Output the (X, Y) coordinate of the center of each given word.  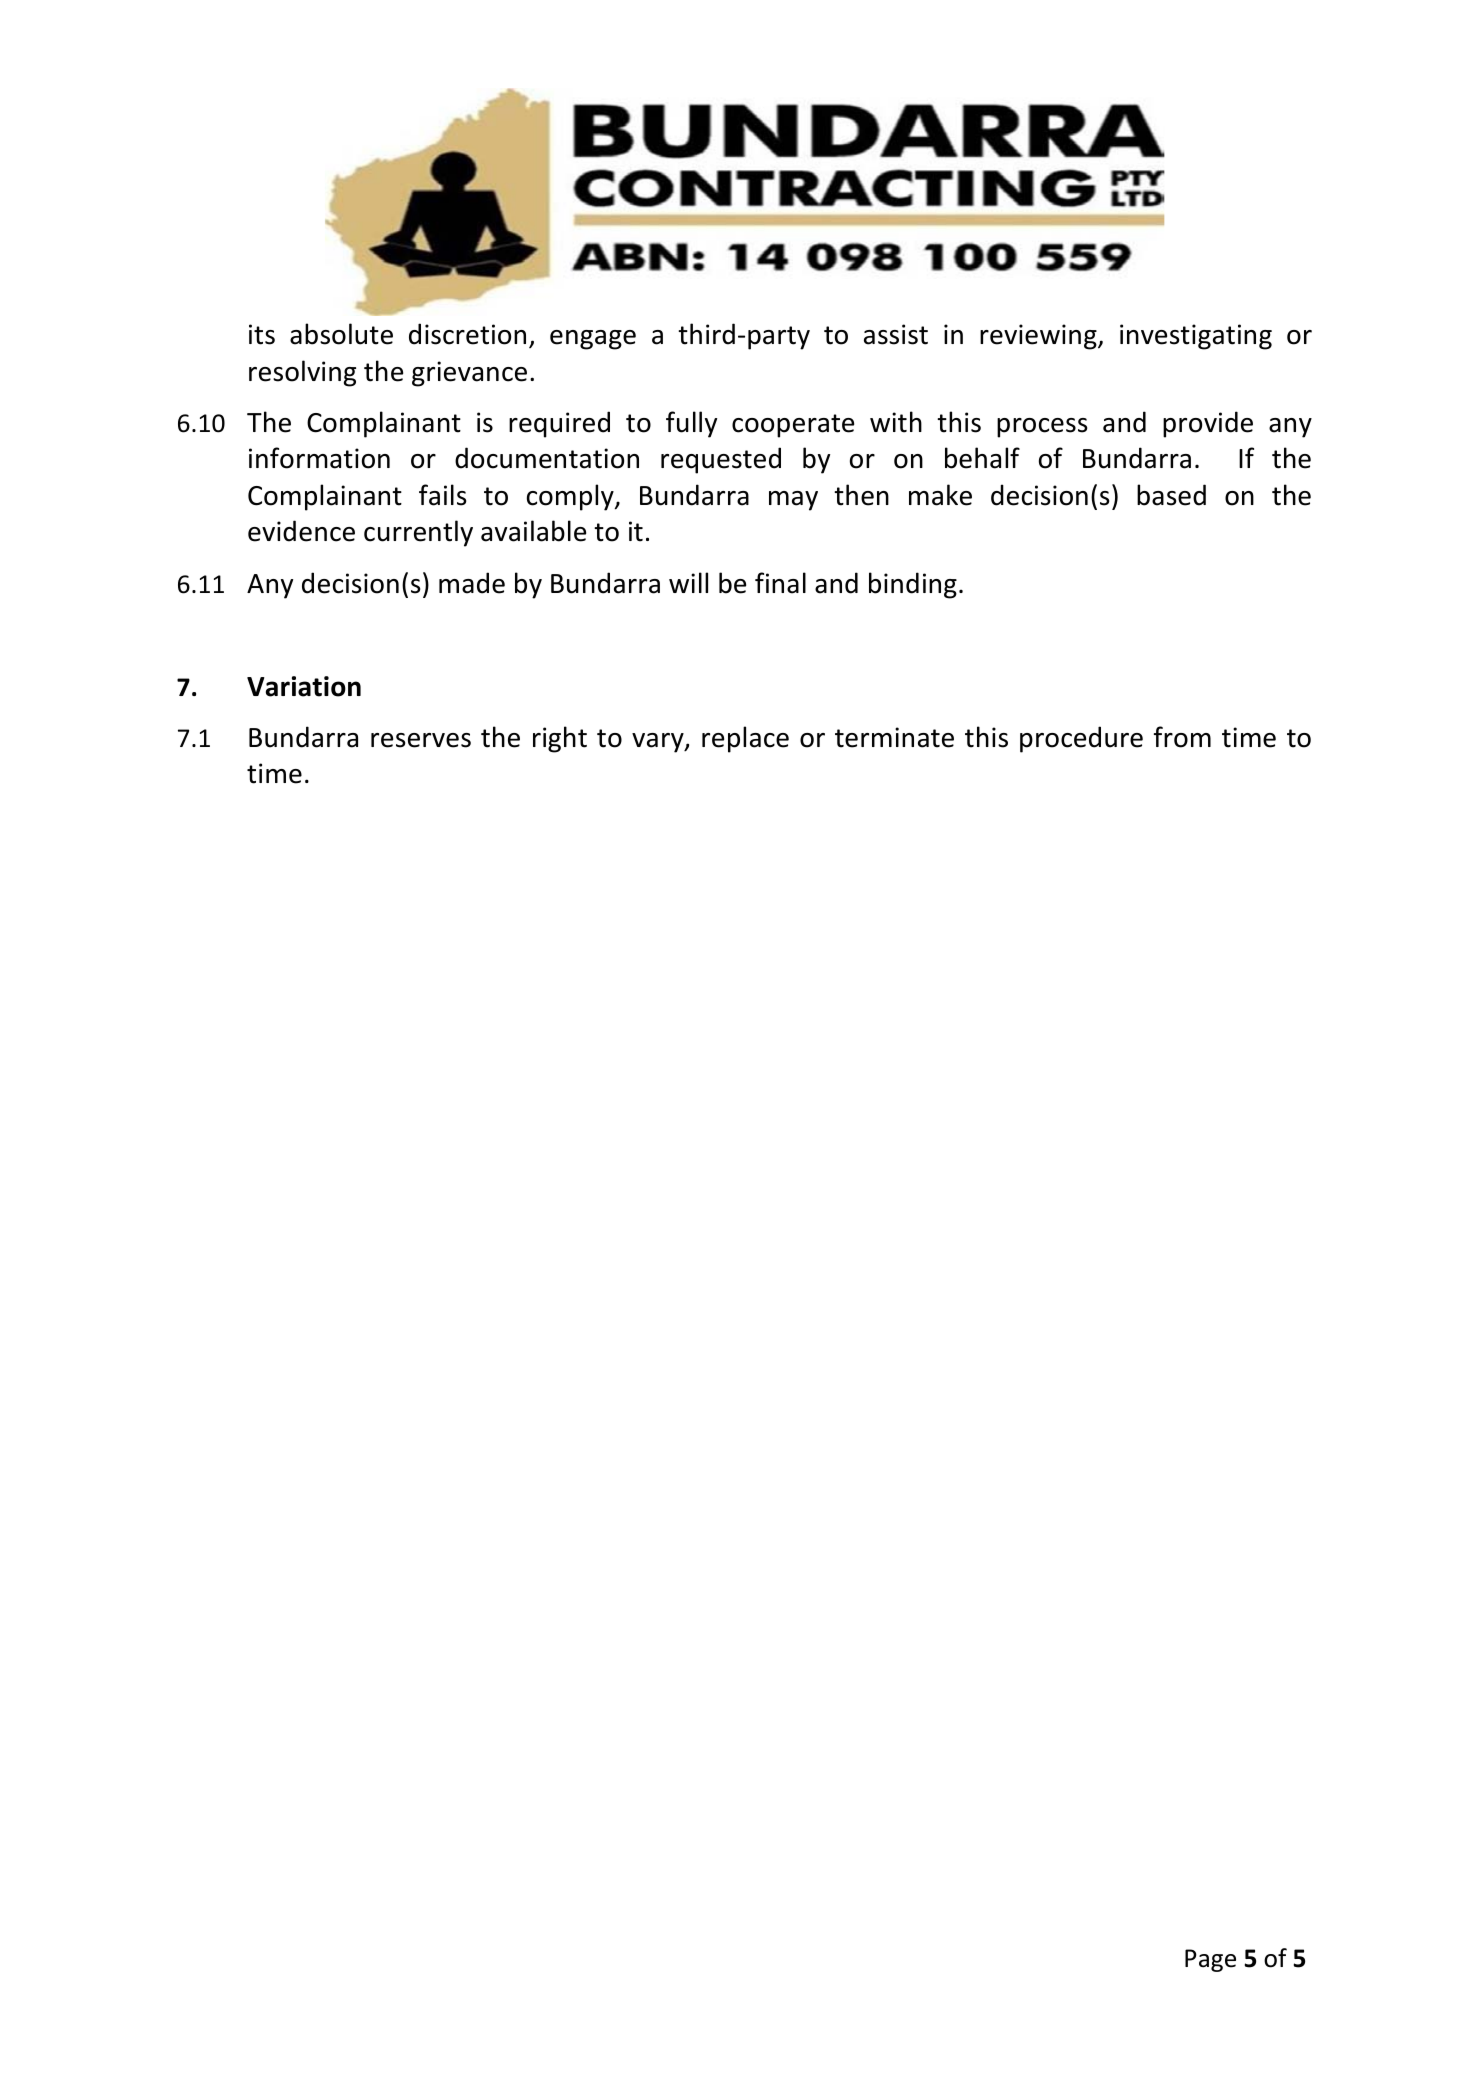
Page (1210, 1960)
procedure (1081, 739)
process (1042, 428)
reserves (421, 740)
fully (691, 424)
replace (745, 739)
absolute (341, 334)
